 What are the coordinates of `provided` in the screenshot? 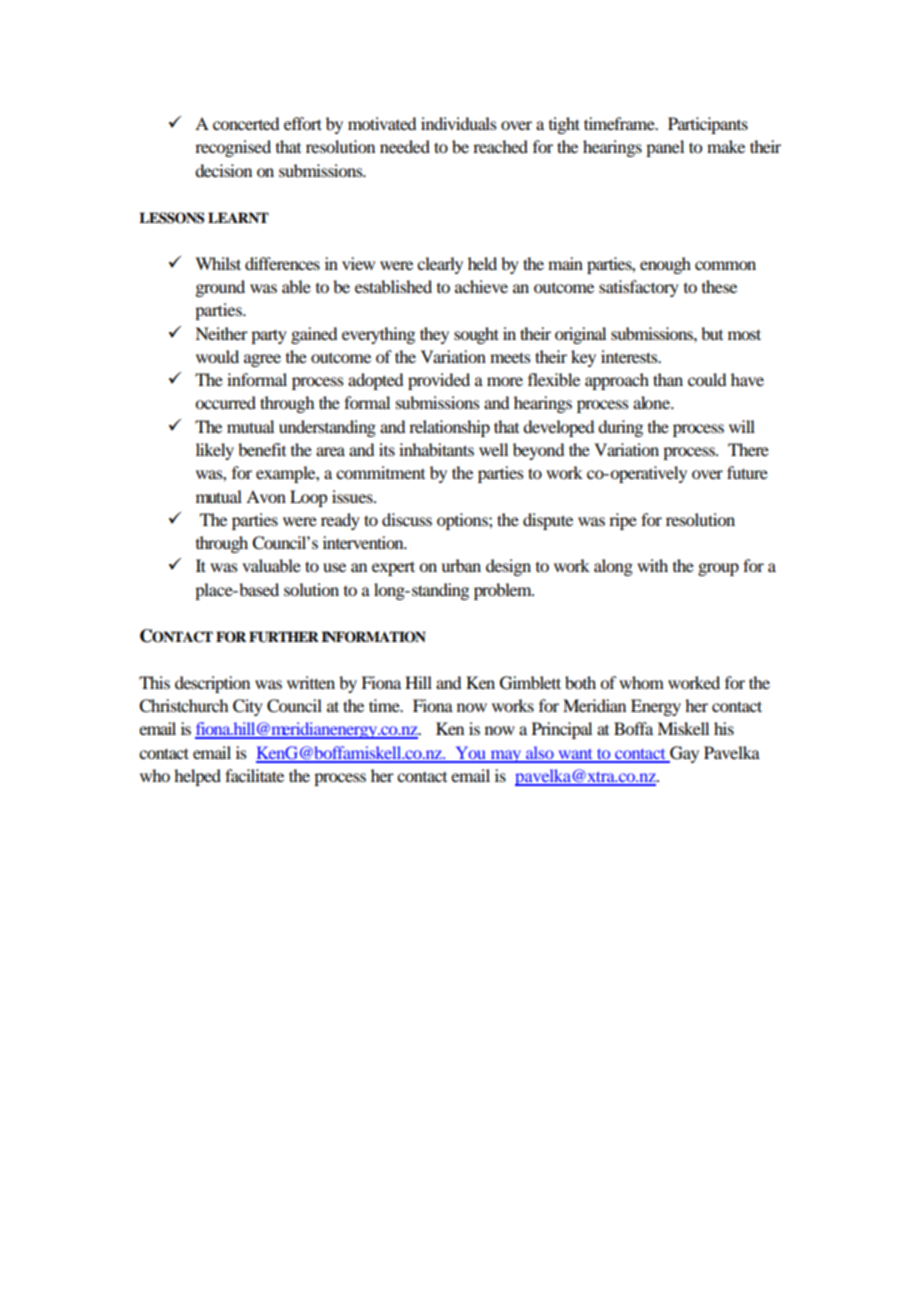 It's located at (439, 381).
